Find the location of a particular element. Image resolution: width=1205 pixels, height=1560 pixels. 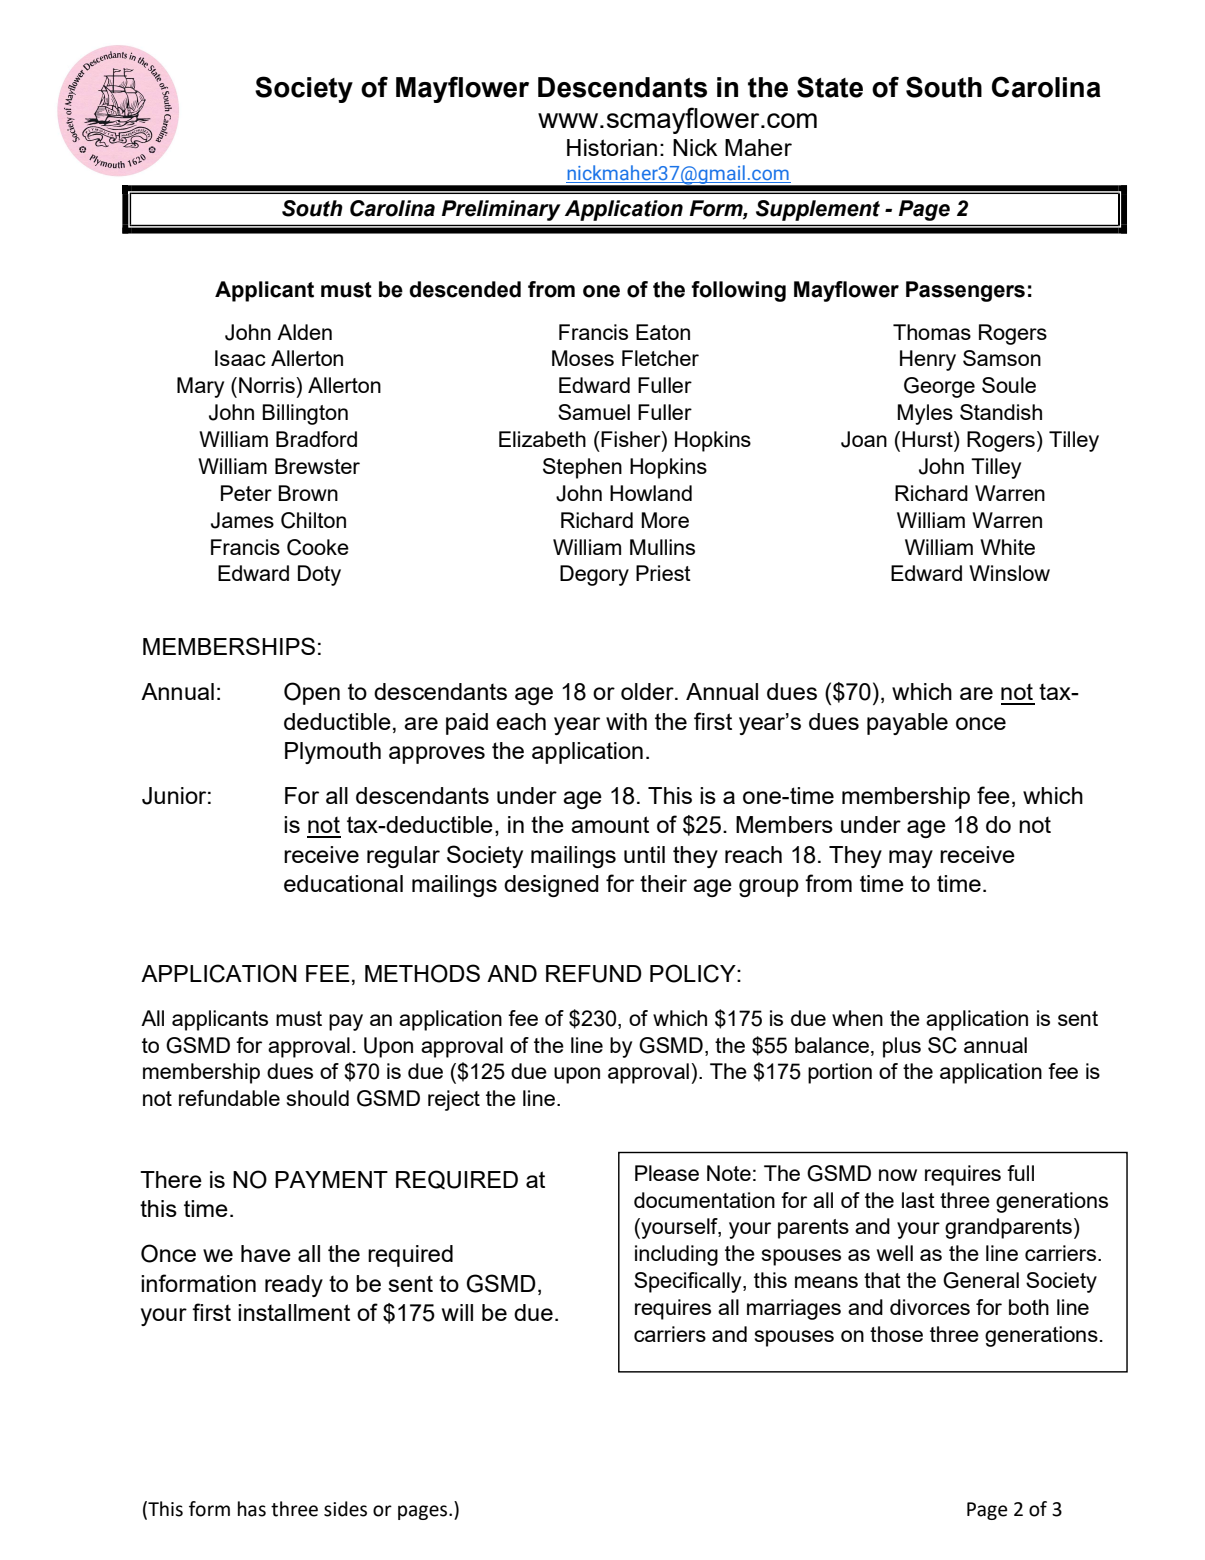

Alden is located at coordinates (304, 332).
